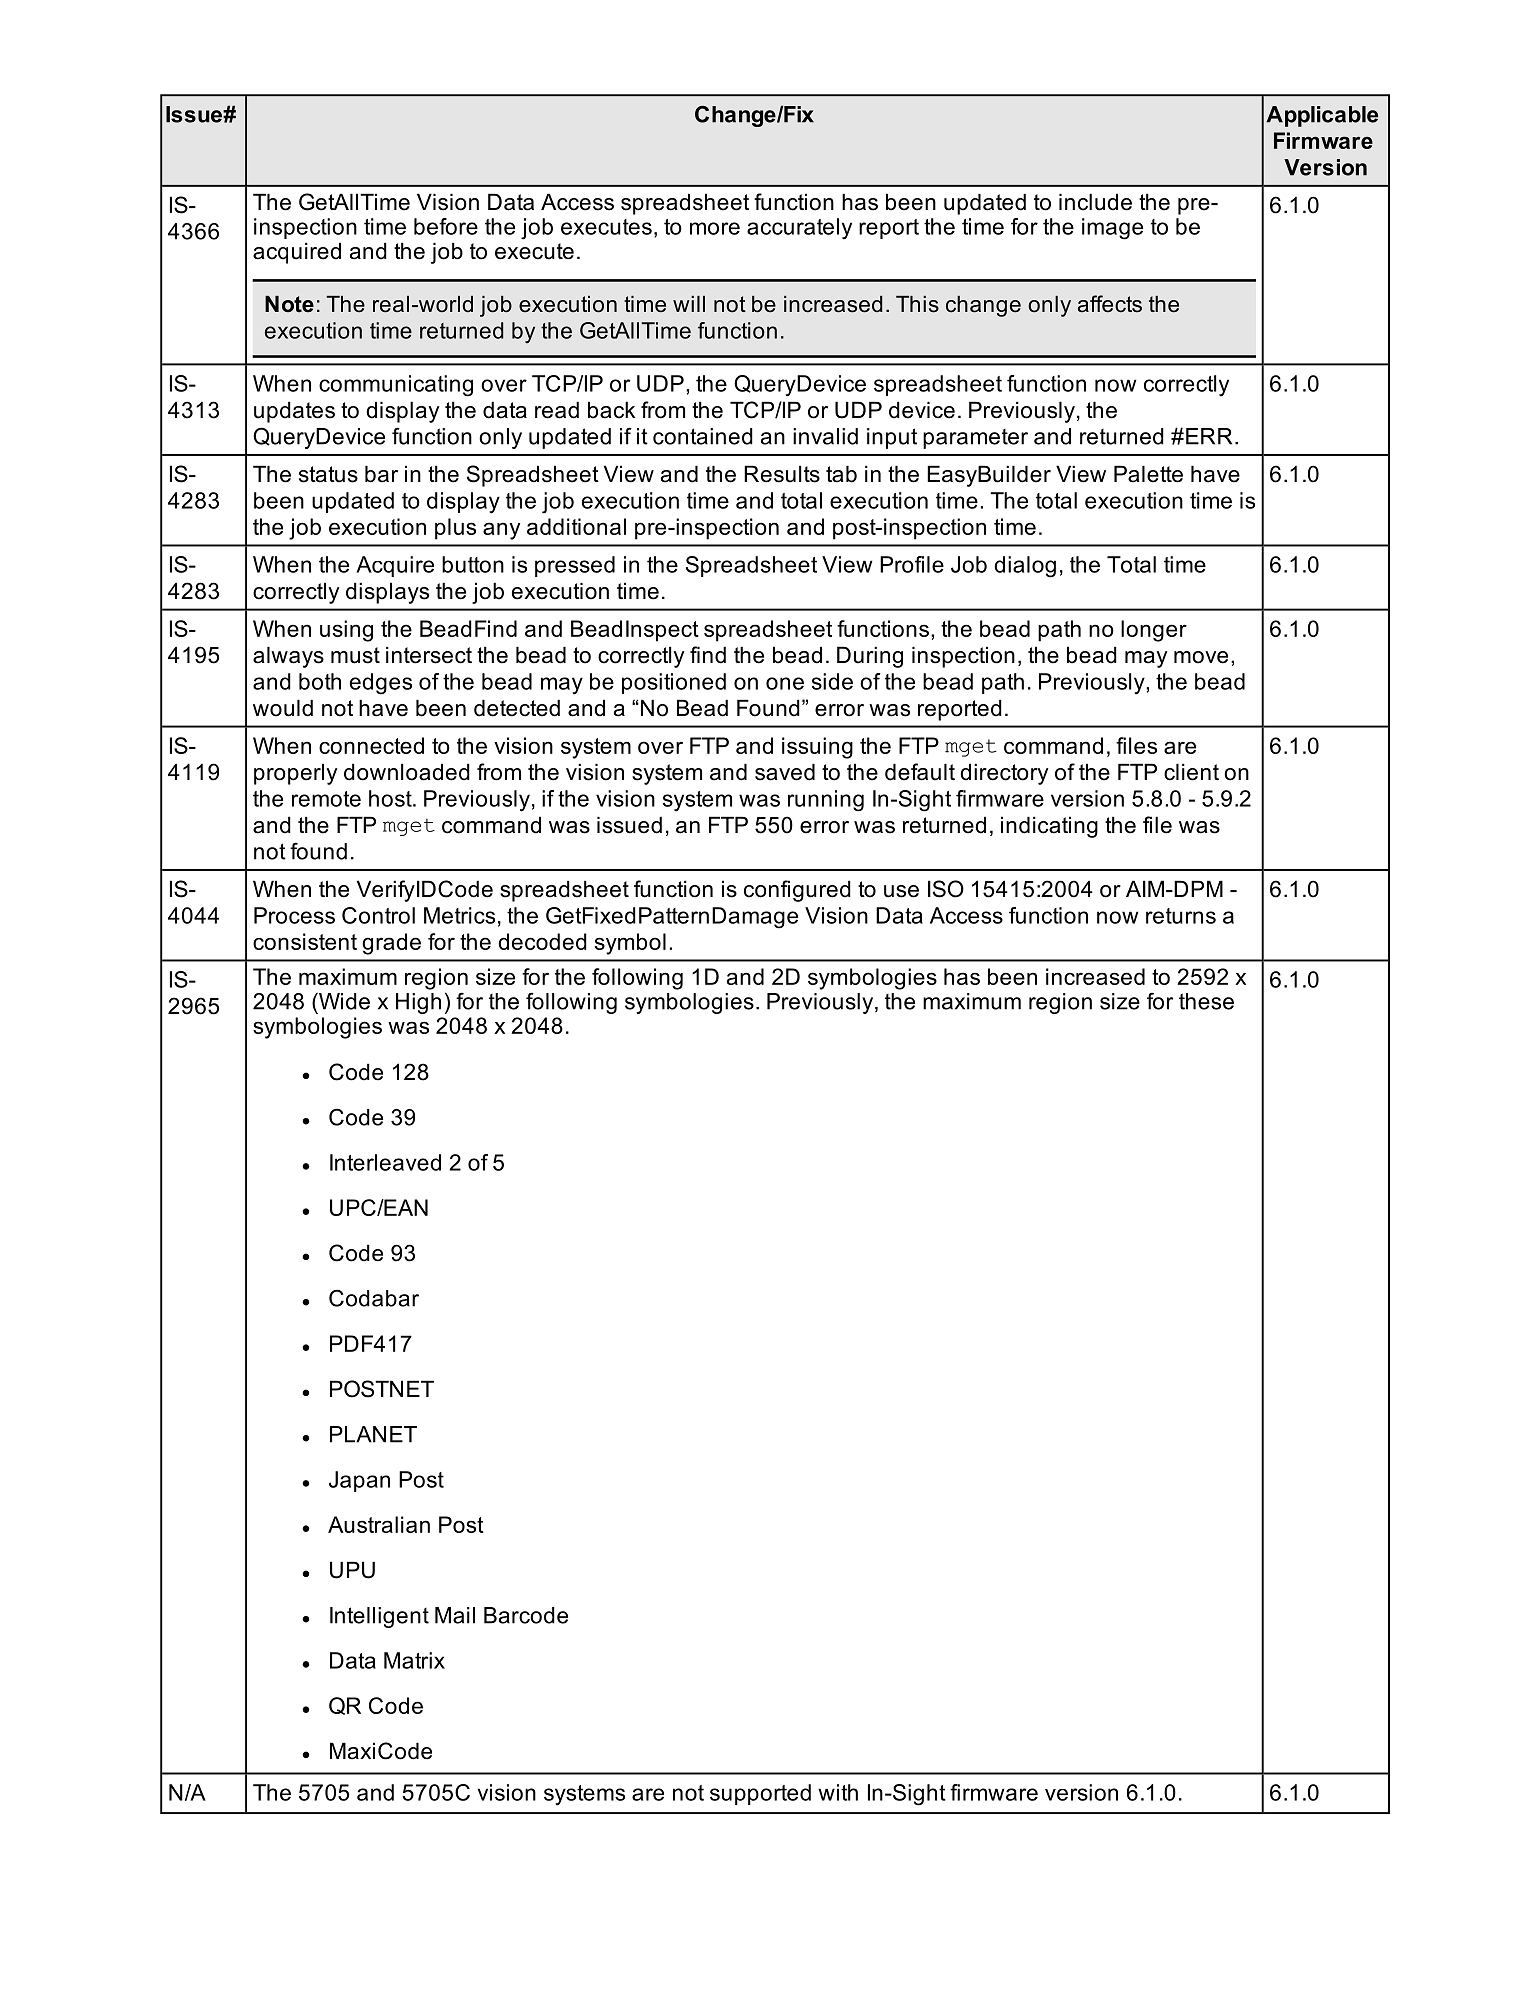 The image size is (1539, 1992). Describe the element at coordinates (1095, 202) in the document. I see `include` at that location.
